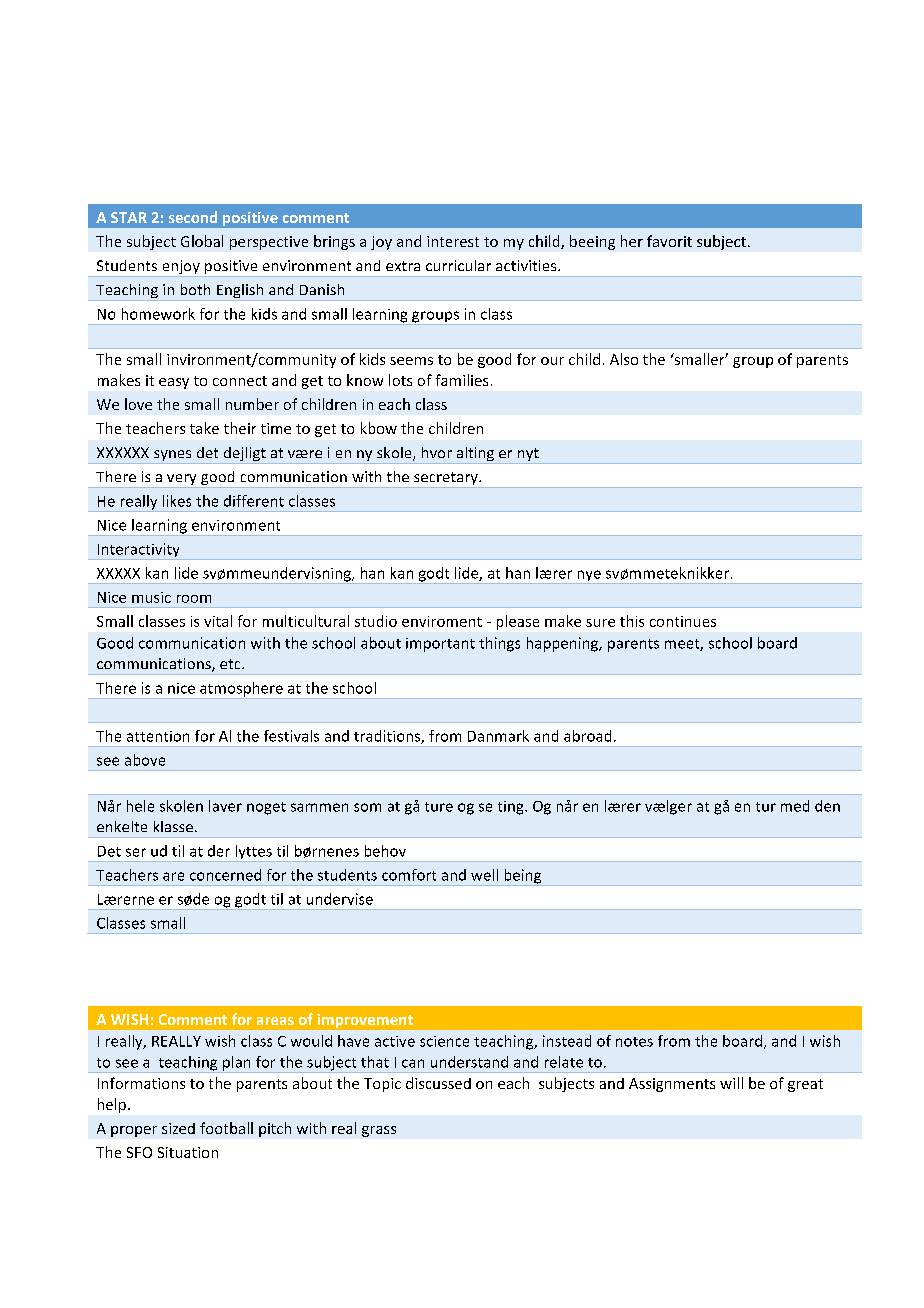  What do you see at coordinates (453, 241) in the image?
I see `interest` at bounding box center [453, 241].
